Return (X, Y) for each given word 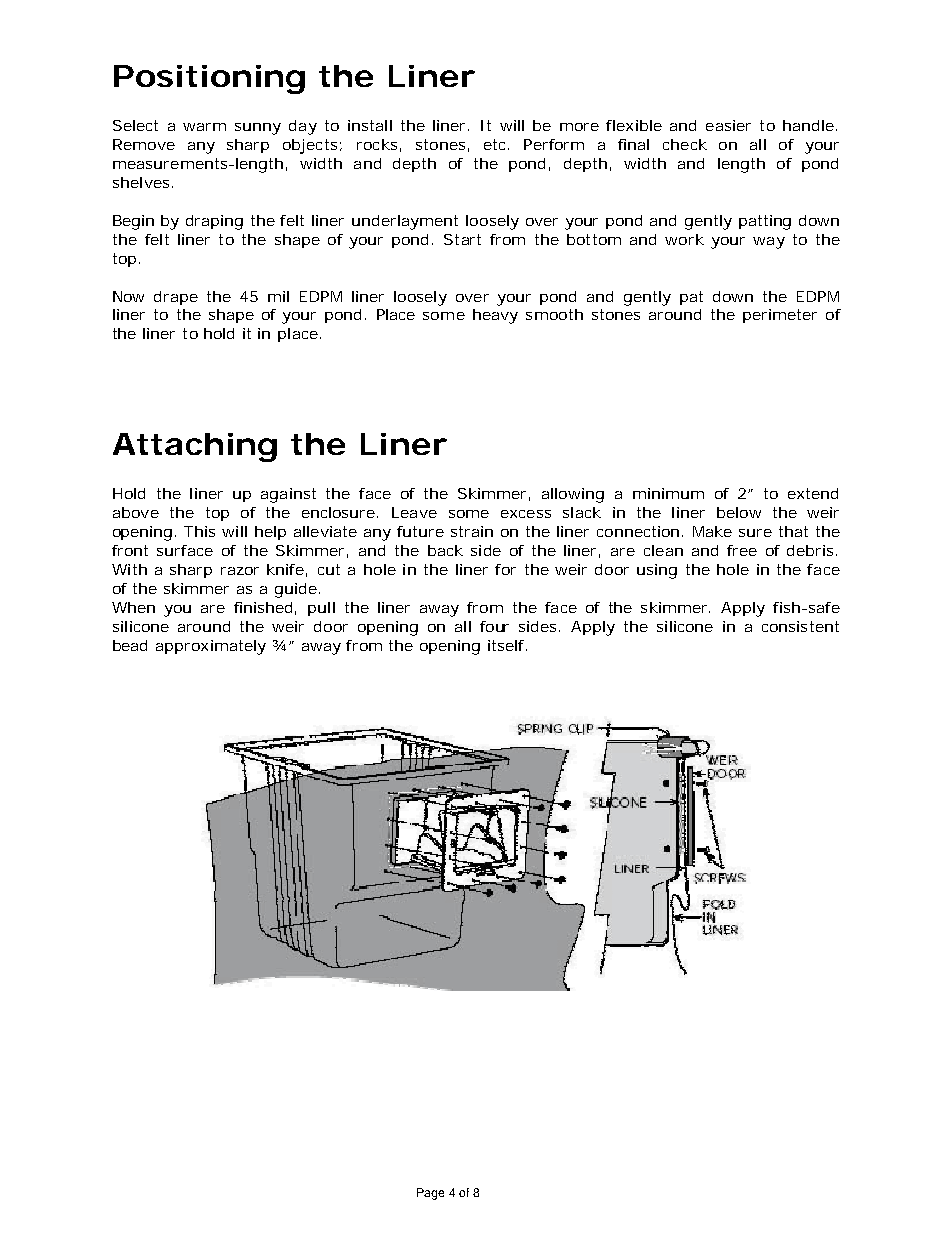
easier (728, 125)
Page (430, 1194)
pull (321, 609)
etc (496, 144)
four (494, 626)
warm (204, 127)
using (657, 571)
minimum (668, 493)
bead (130, 645)
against (288, 495)
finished (263, 607)
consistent (800, 626)
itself (507, 645)
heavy (495, 316)
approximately (211, 647)
